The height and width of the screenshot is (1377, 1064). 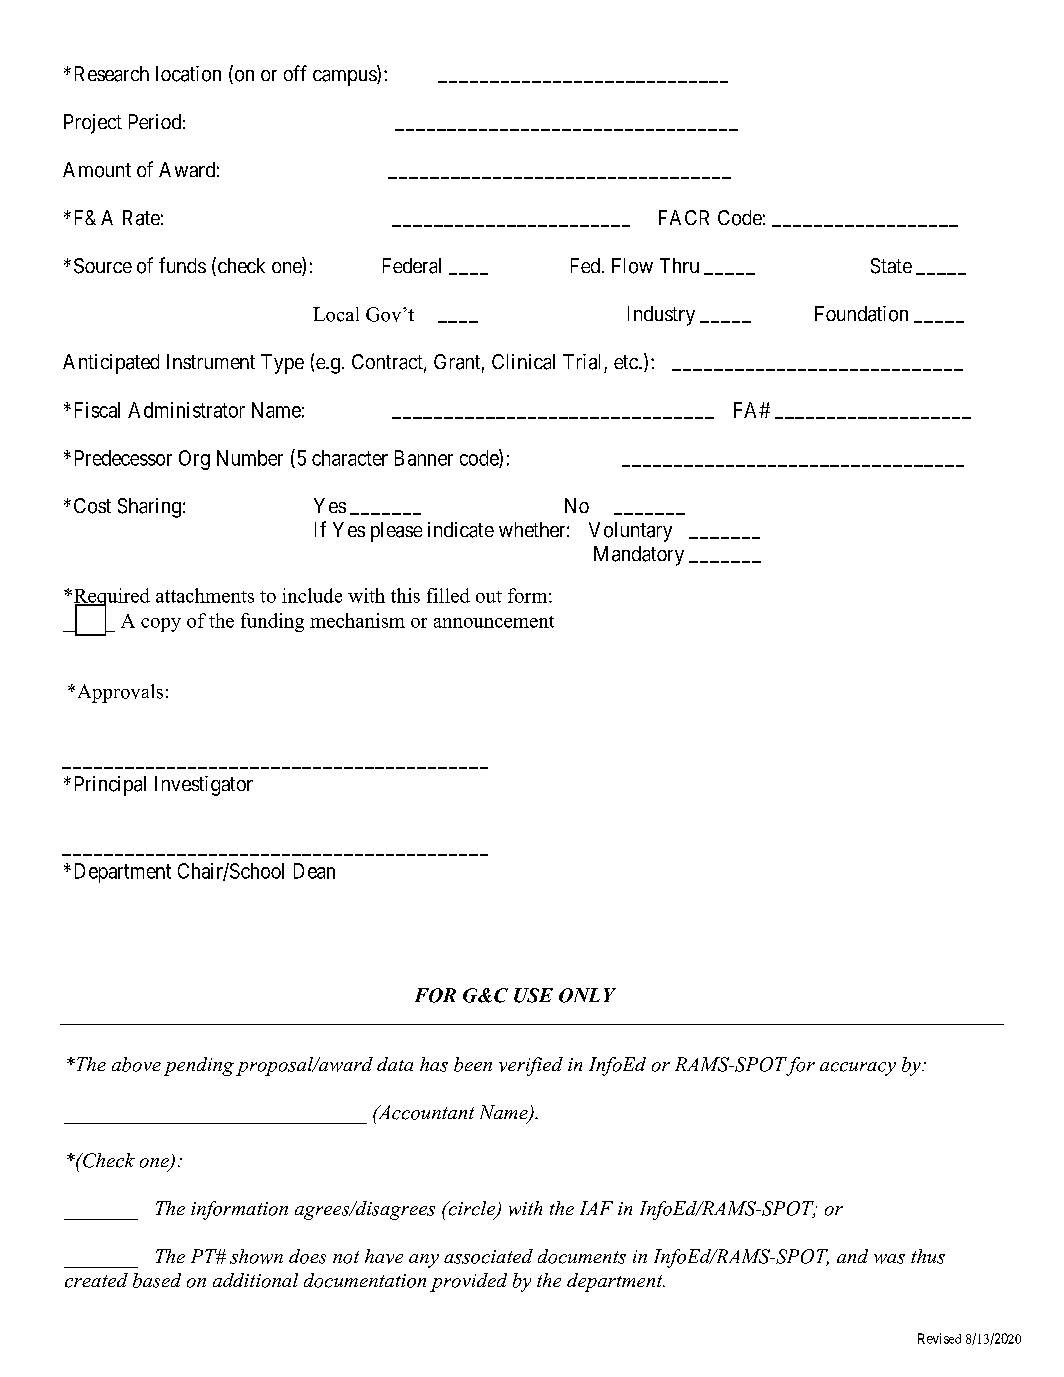 What do you see at coordinates (157, 1280) in the screenshot?
I see `based` at bounding box center [157, 1280].
